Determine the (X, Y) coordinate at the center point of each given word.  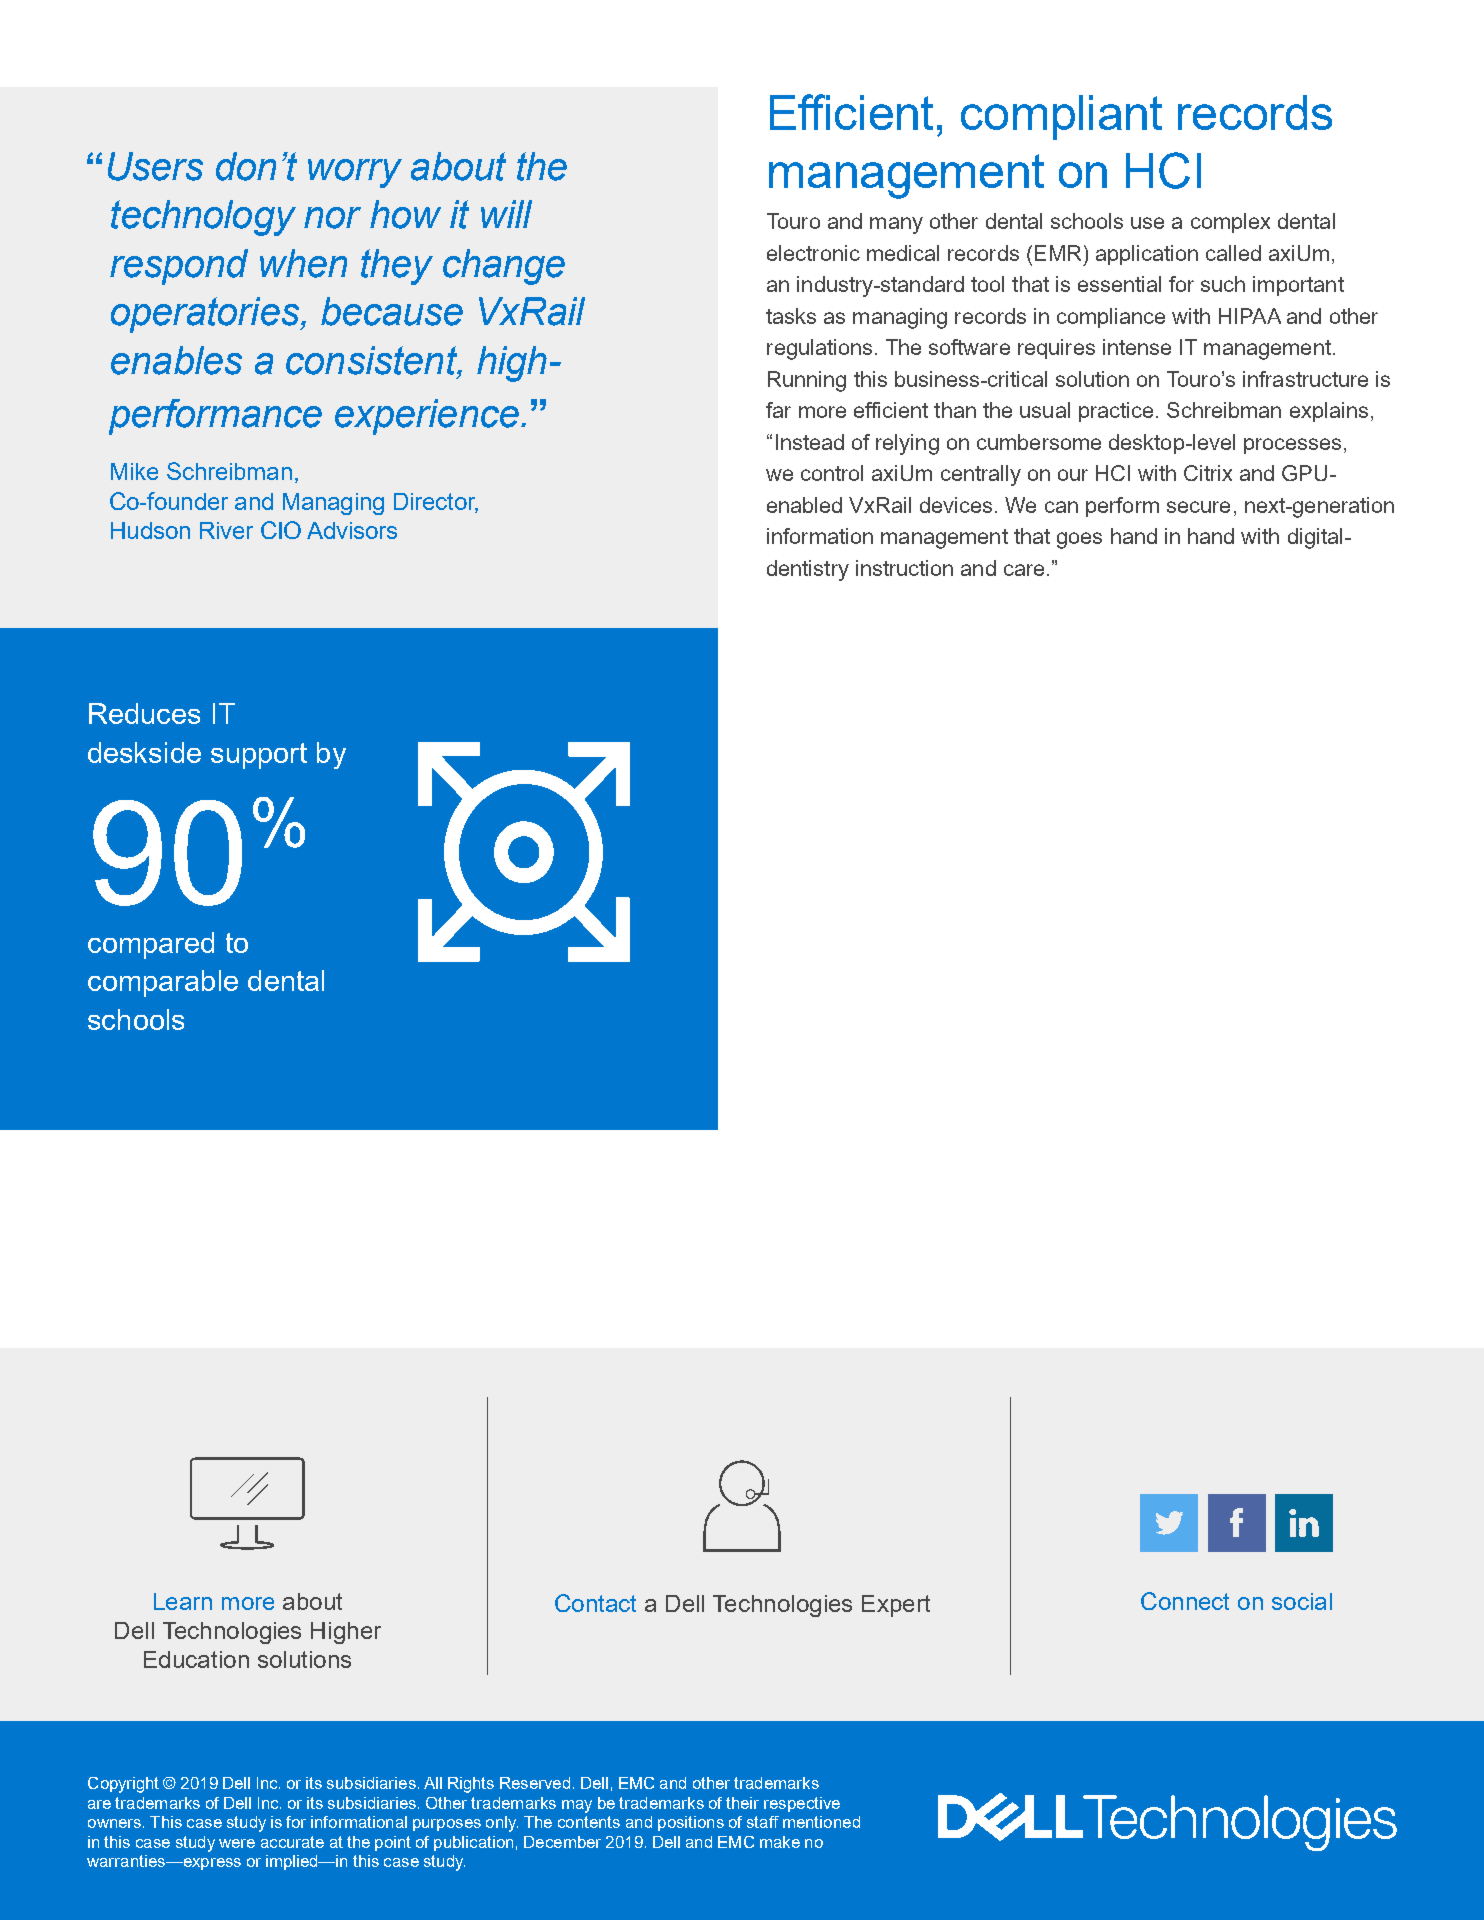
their (742, 1803)
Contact (595, 1603)
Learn (183, 1601)
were (237, 1843)
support (259, 756)
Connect (1185, 1601)
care (1024, 570)
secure (1198, 507)
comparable (163, 983)
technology (203, 218)
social (1302, 1601)
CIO (281, 530)
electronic (813, 253)
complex (1230, 223)
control (832, 473)
